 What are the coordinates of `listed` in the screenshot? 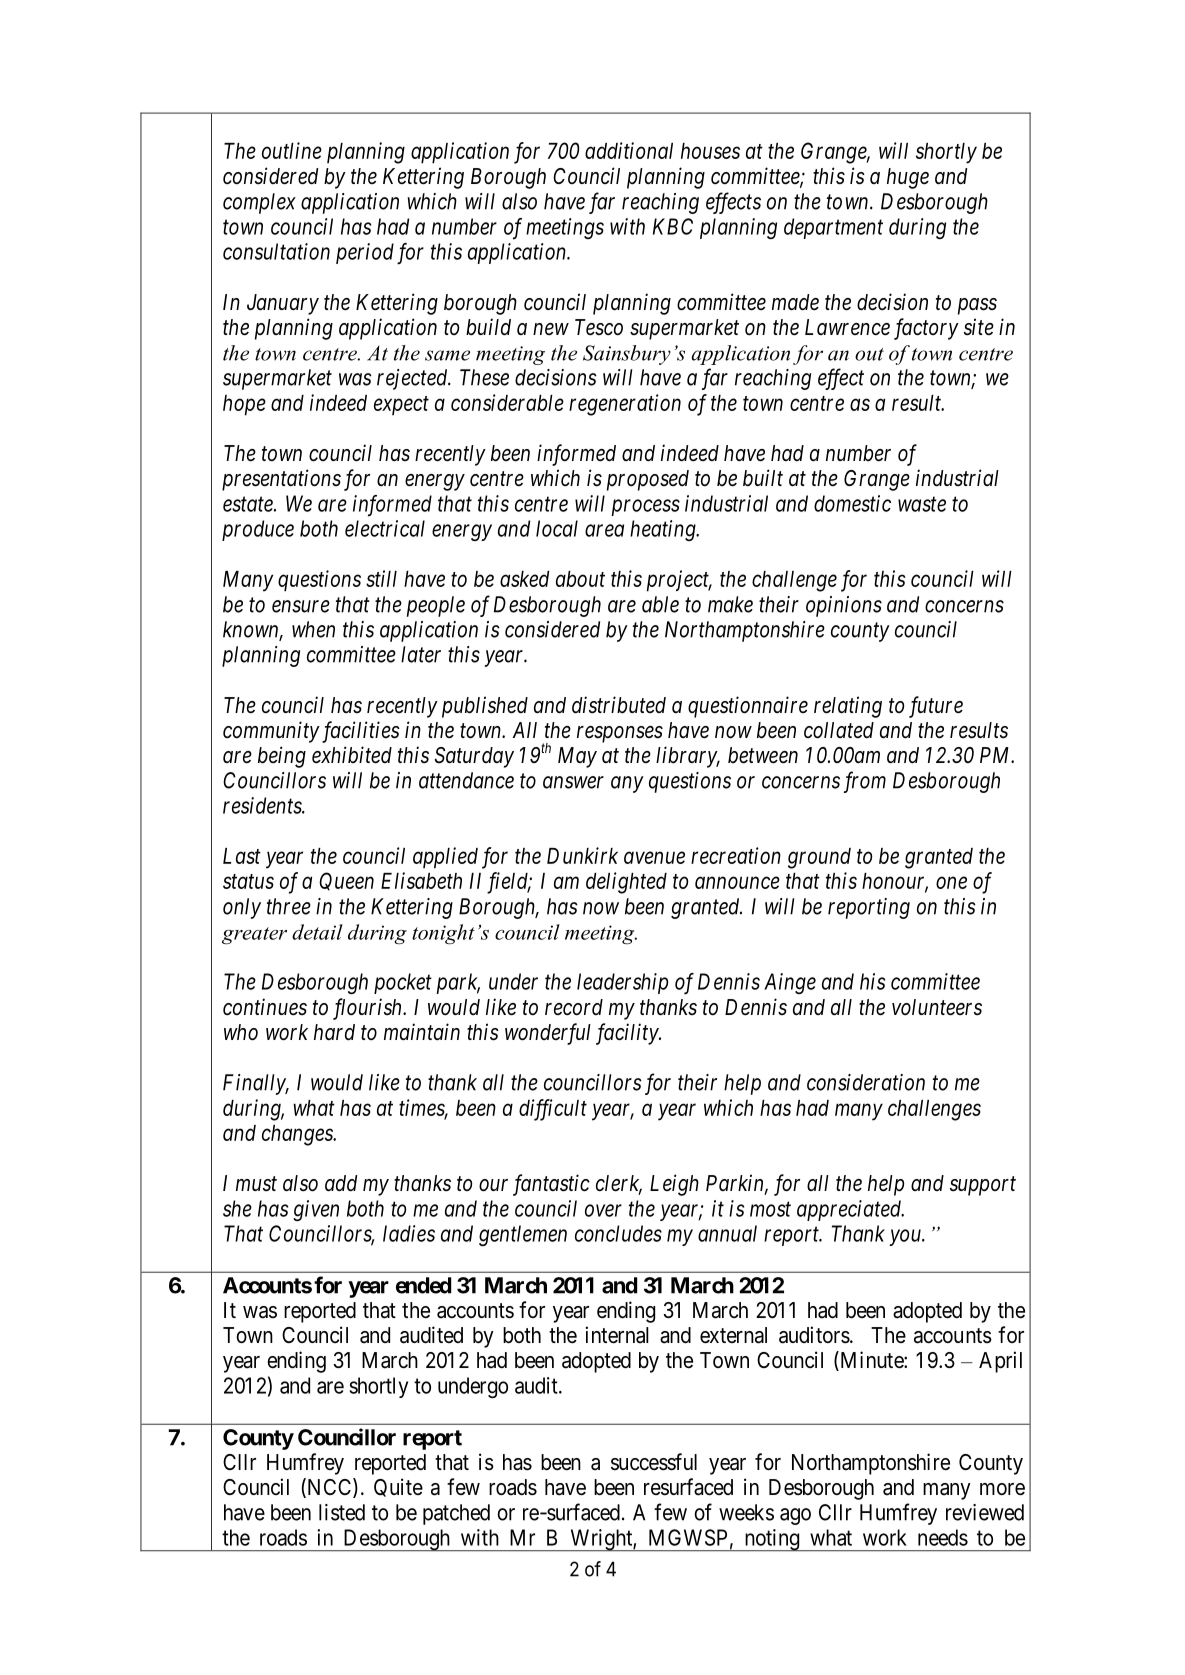 It's located at (342, 1512).
